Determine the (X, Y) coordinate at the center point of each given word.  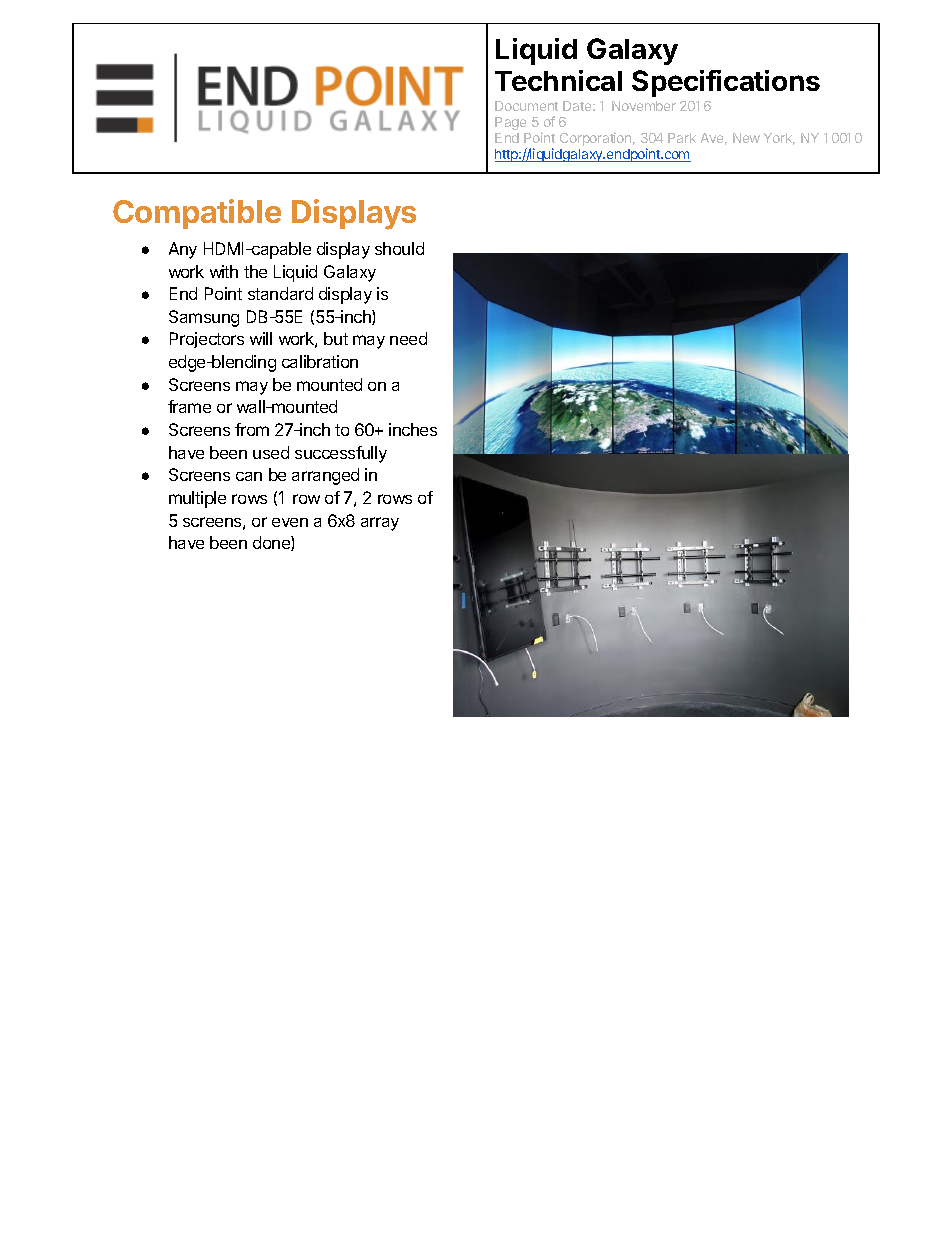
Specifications (726, 83)
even (290, 522)
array (380, 524)
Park (682, 138)
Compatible (197, 214)
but (336, 338)
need (408, 338)
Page (510, 123)
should (399, 248)
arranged (325, 476)
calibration (320, 361)
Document (526, 106)
